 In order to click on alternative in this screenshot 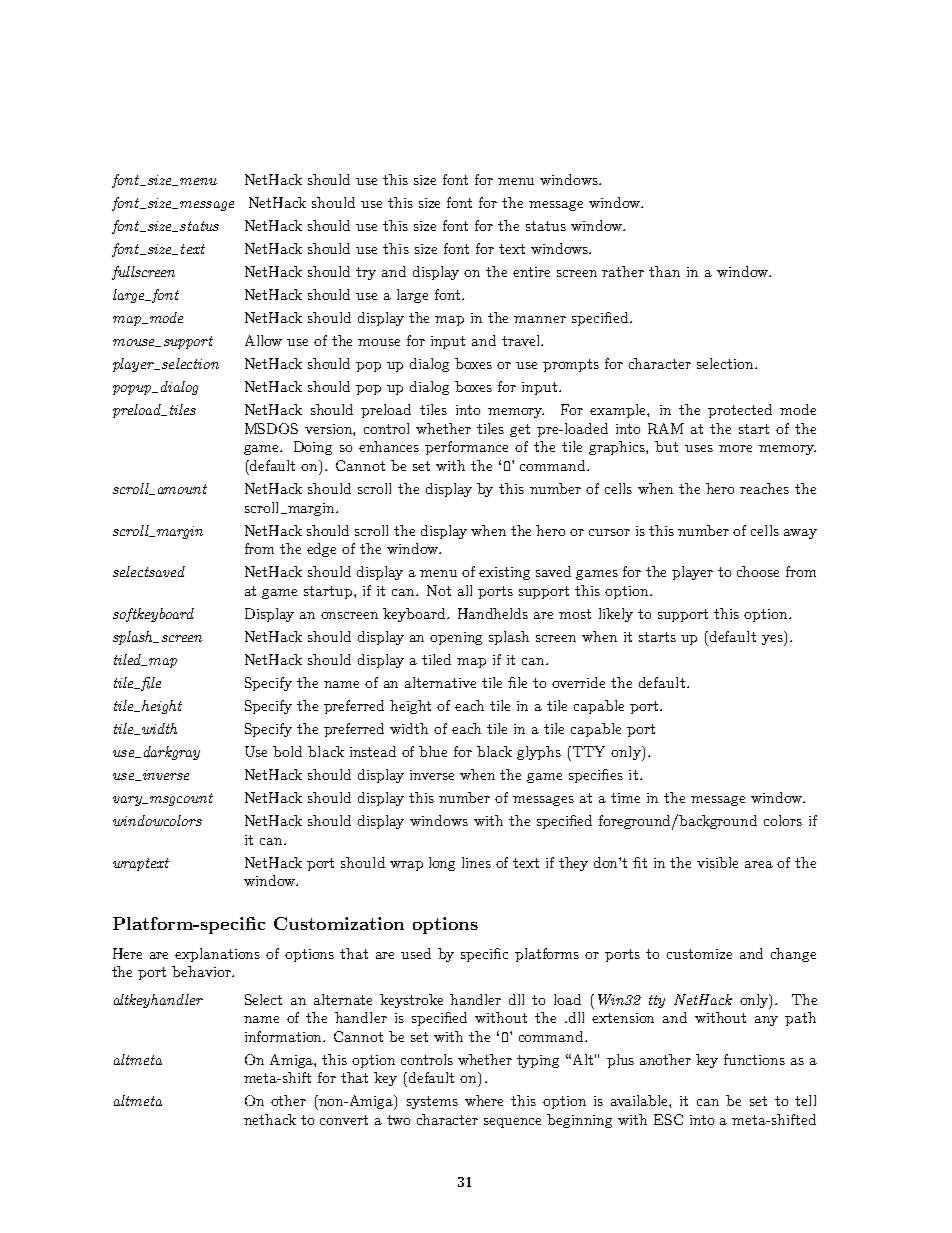, I will do `click(440, 682)`.
